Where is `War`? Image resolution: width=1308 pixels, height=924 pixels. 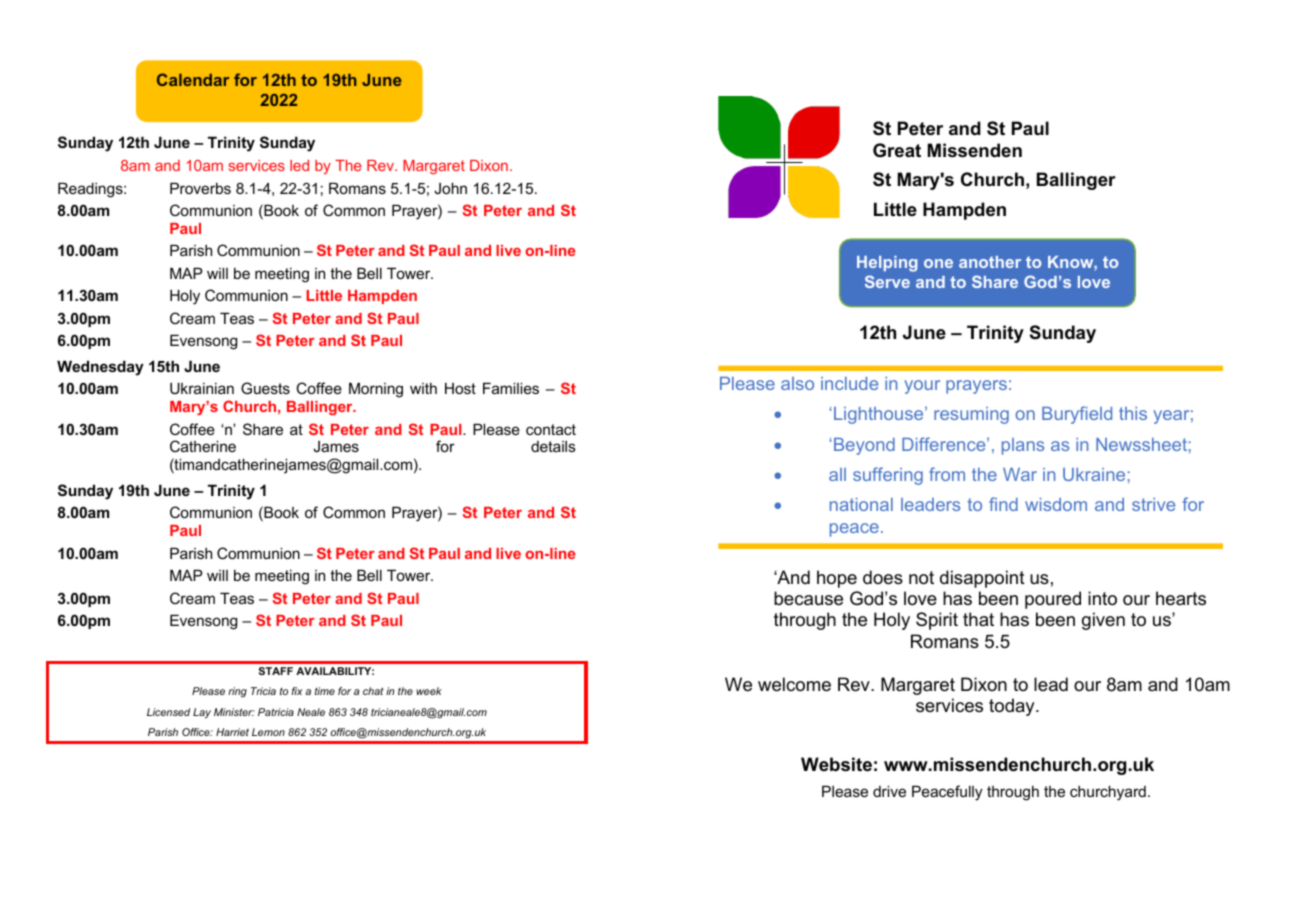 War is located at coordinates (1020, 474).
